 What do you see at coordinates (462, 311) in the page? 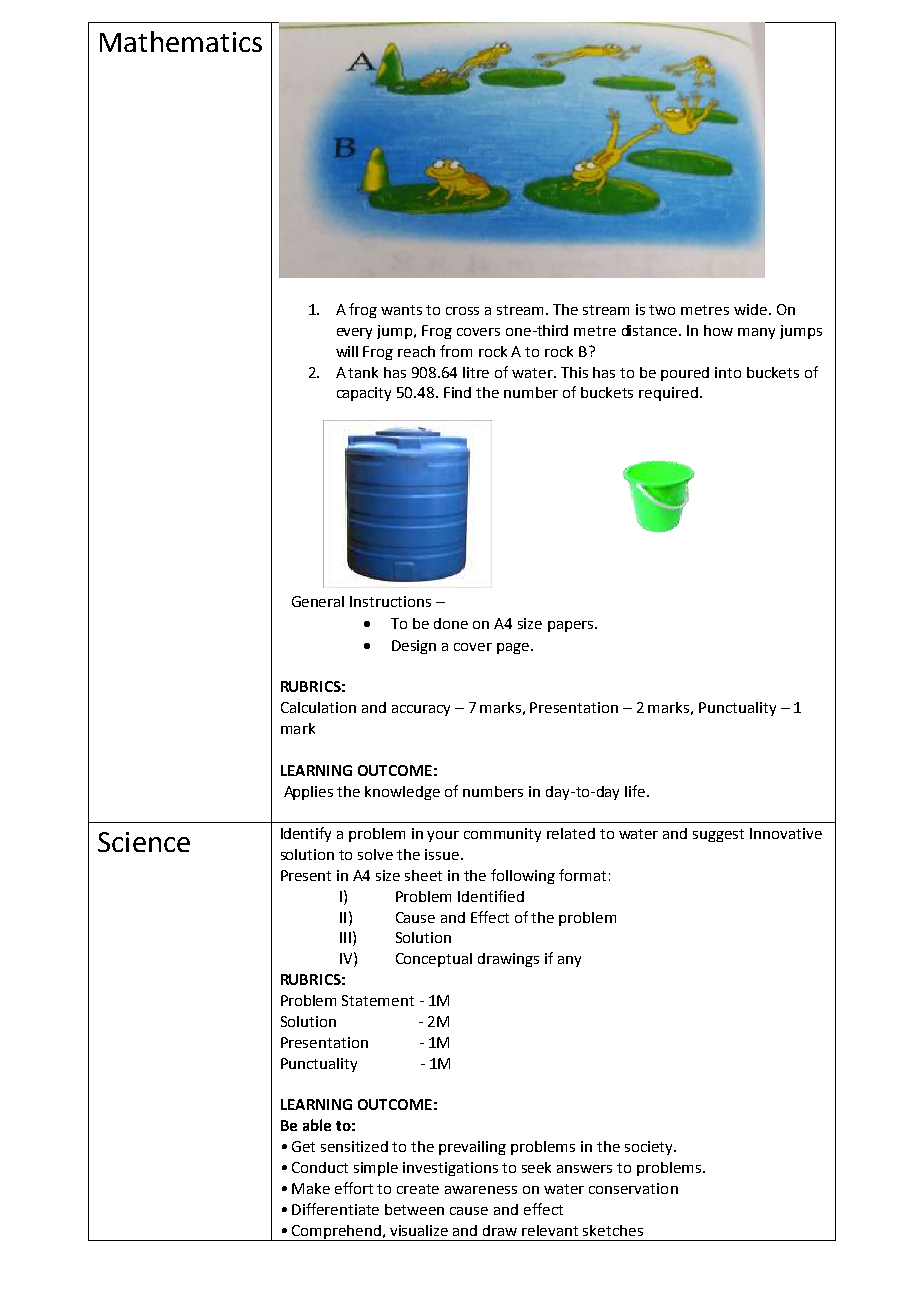
I see `cross` at bounding box center [462, 311].
